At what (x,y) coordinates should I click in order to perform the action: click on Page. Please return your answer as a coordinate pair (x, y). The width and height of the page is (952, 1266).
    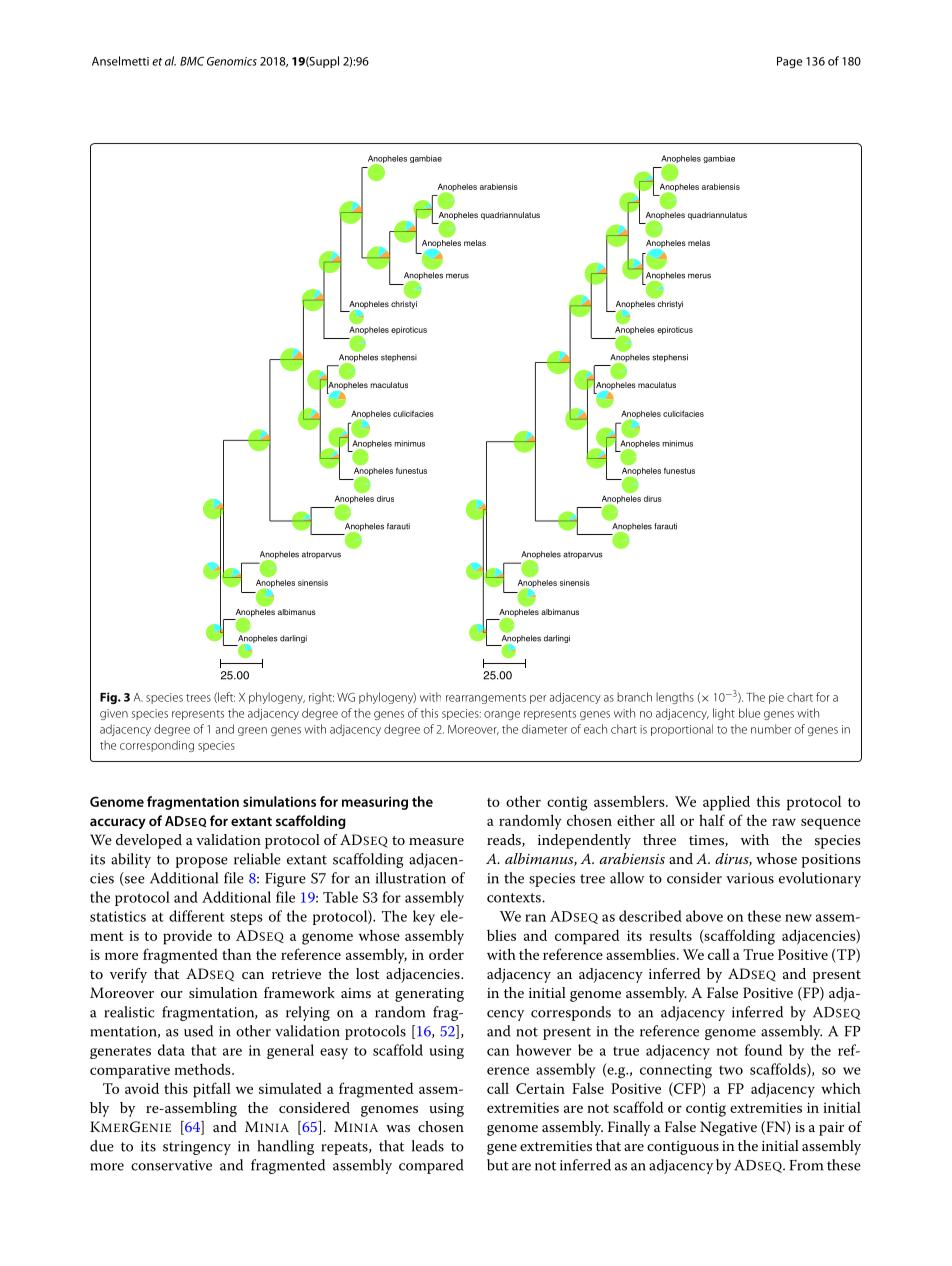
    Looking at the image, I should click on (789, 62).
